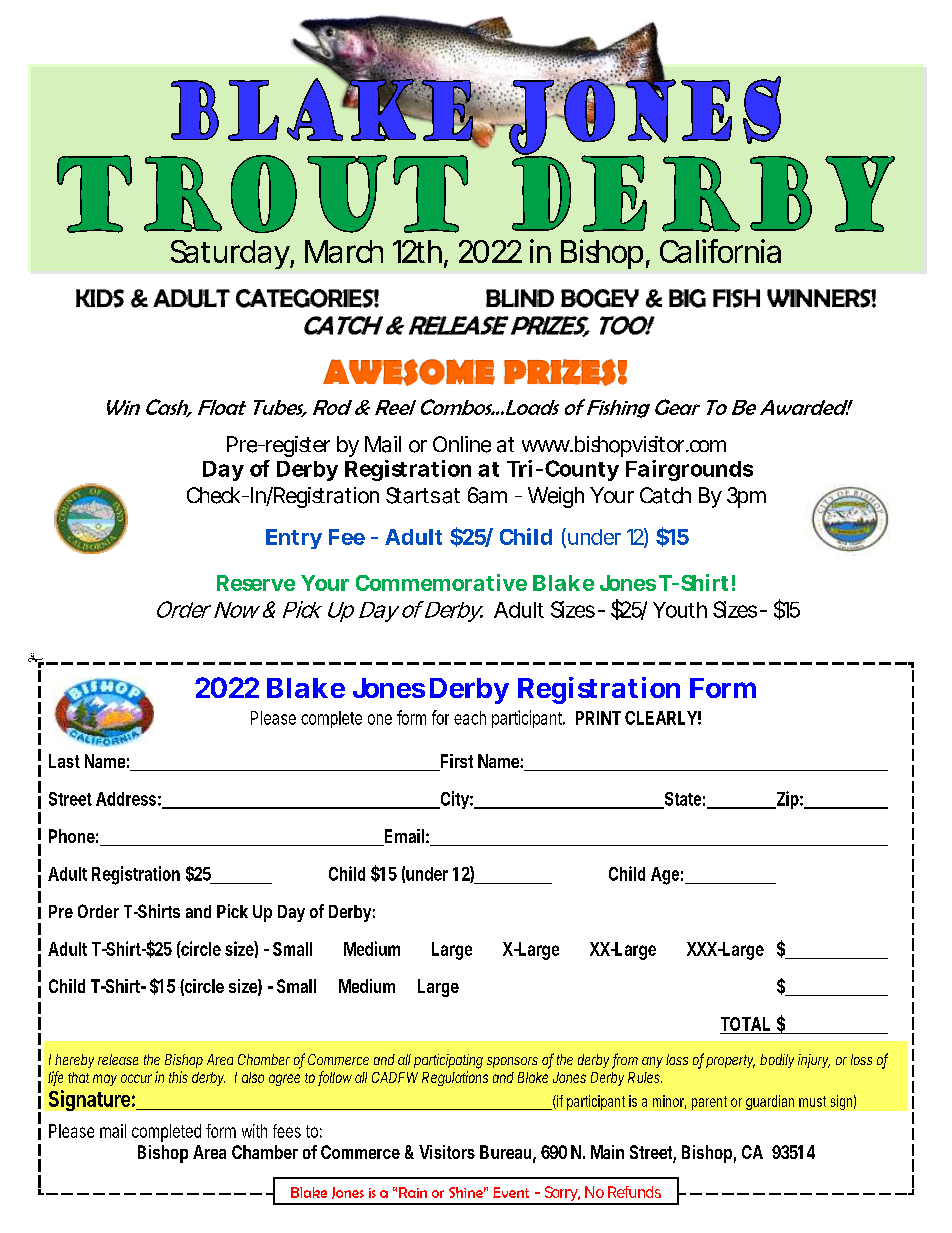 The width and height of the document is (952, 1233). What do you see at coordinates (254, 1131) in the document?
I see `with` at bounding box center [254, 1131].
